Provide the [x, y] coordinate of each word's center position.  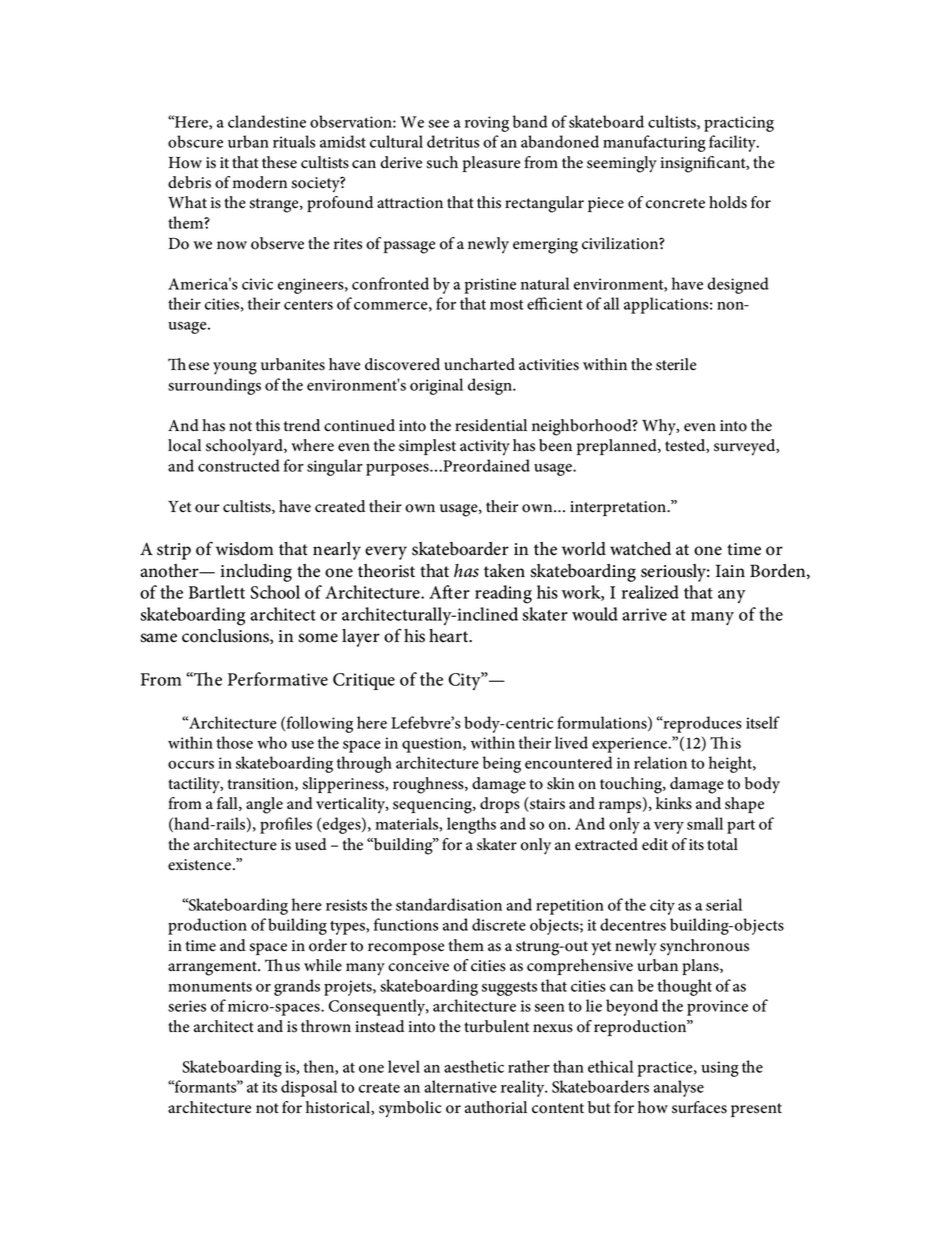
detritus [453, 141]
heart [450, 636]
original [436, 386]
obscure [195, 141]
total [722, 844]
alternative [460, 1086]
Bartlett [217, 592]
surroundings [214, 386]
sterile [676, 364]
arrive [644, 614]
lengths [471, 825]
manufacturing [654, 143]
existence [199, 865]
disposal [309, 1088]
